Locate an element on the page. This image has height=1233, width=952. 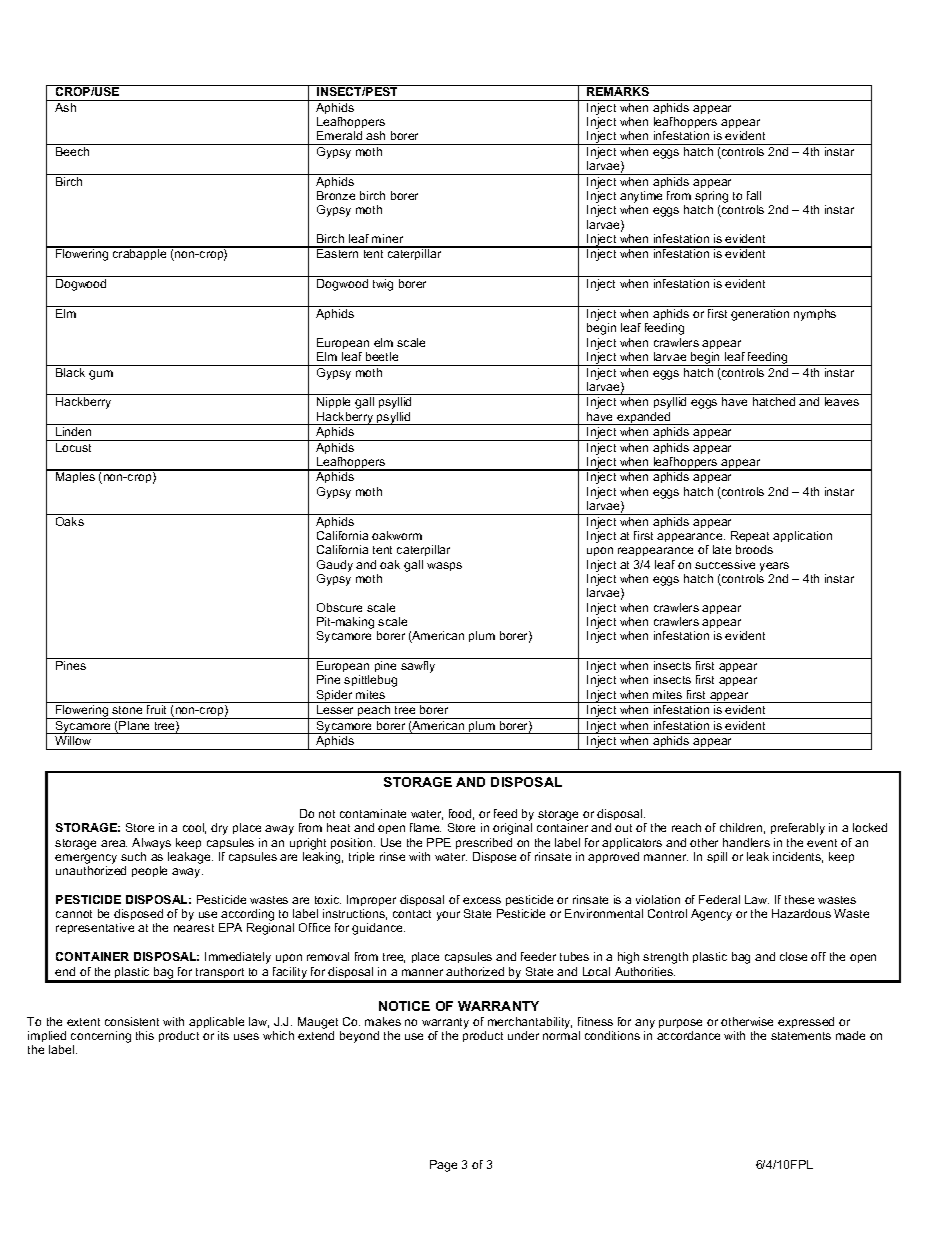
Repeat is located at coordinates (750, 536).
